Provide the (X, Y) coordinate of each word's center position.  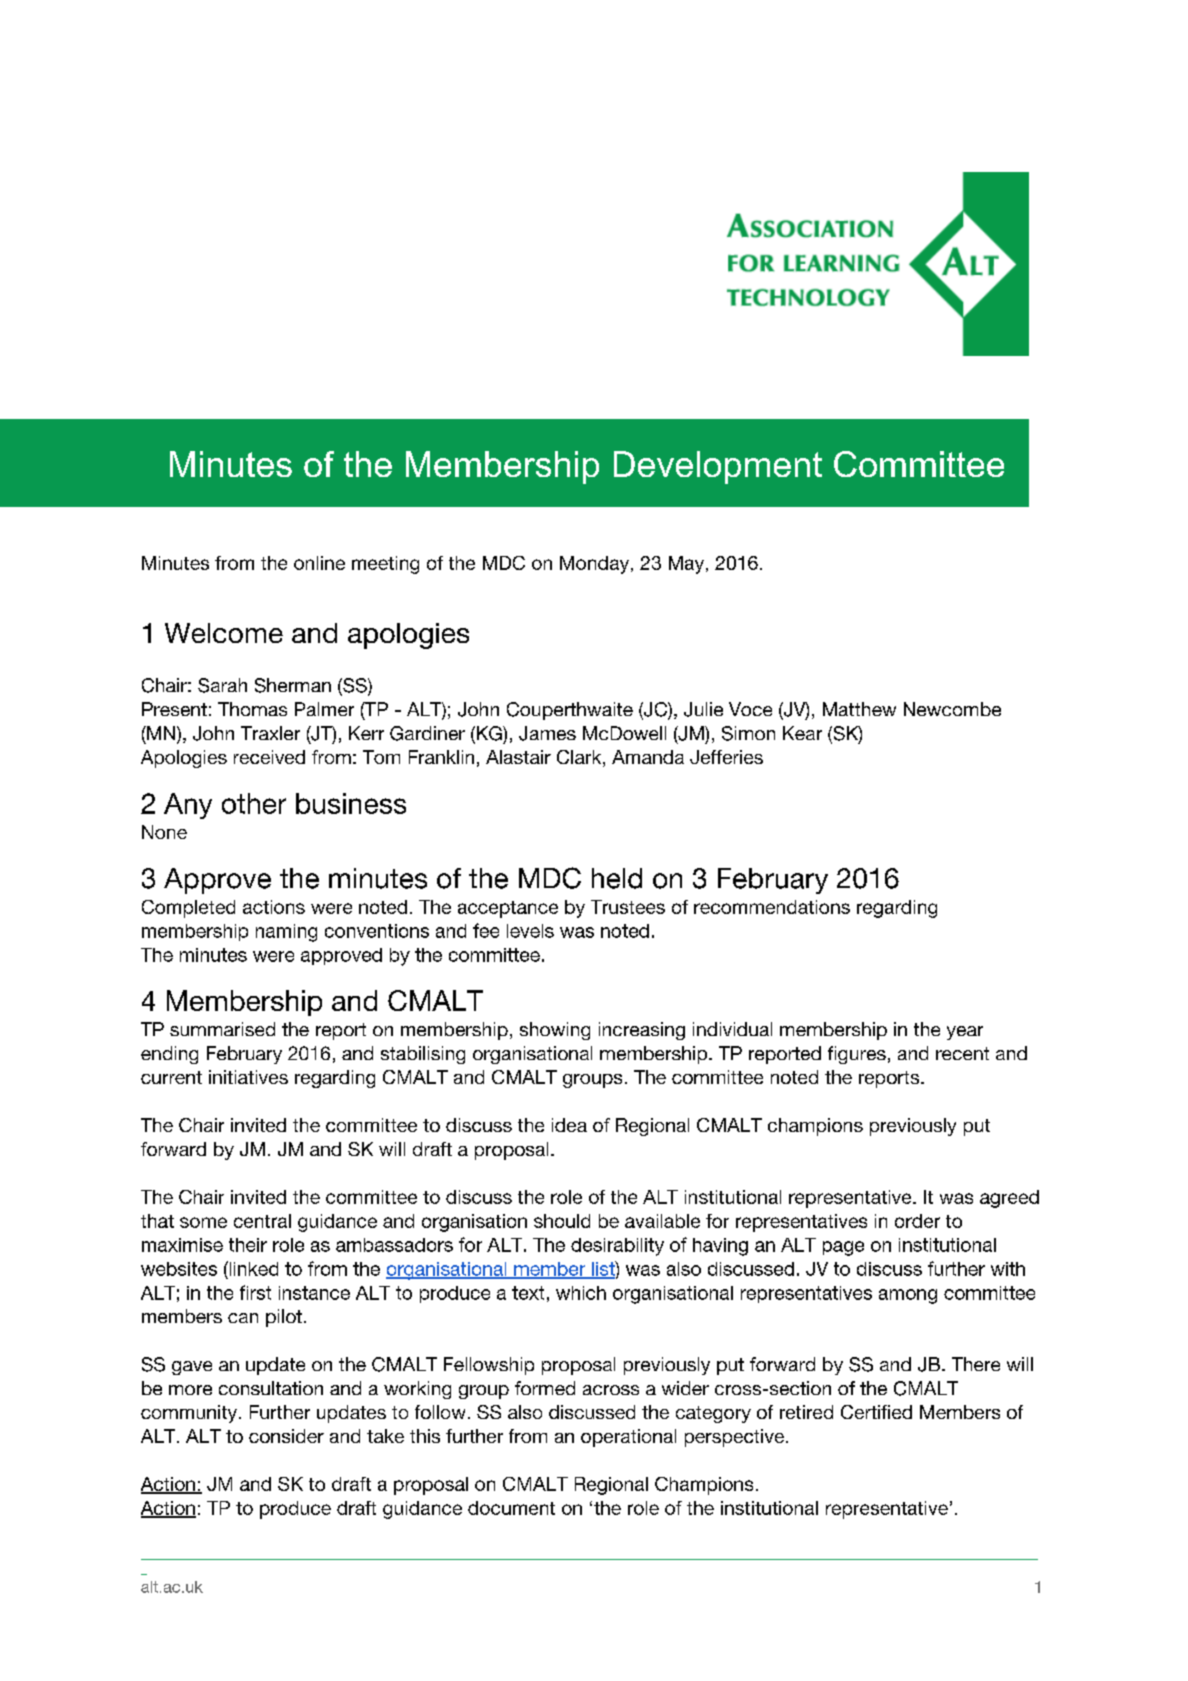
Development (718, 467)
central (262, 1221)
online (319, 563)
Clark (580, 758)
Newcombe (952, 709)
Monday (596, 565)
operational (628, 1438)
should (562, 1221)
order (917, 1221)
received (269, 757)
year (965, 1033)
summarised (222, 1029)
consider (286, 1436)
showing (555, 1031)
